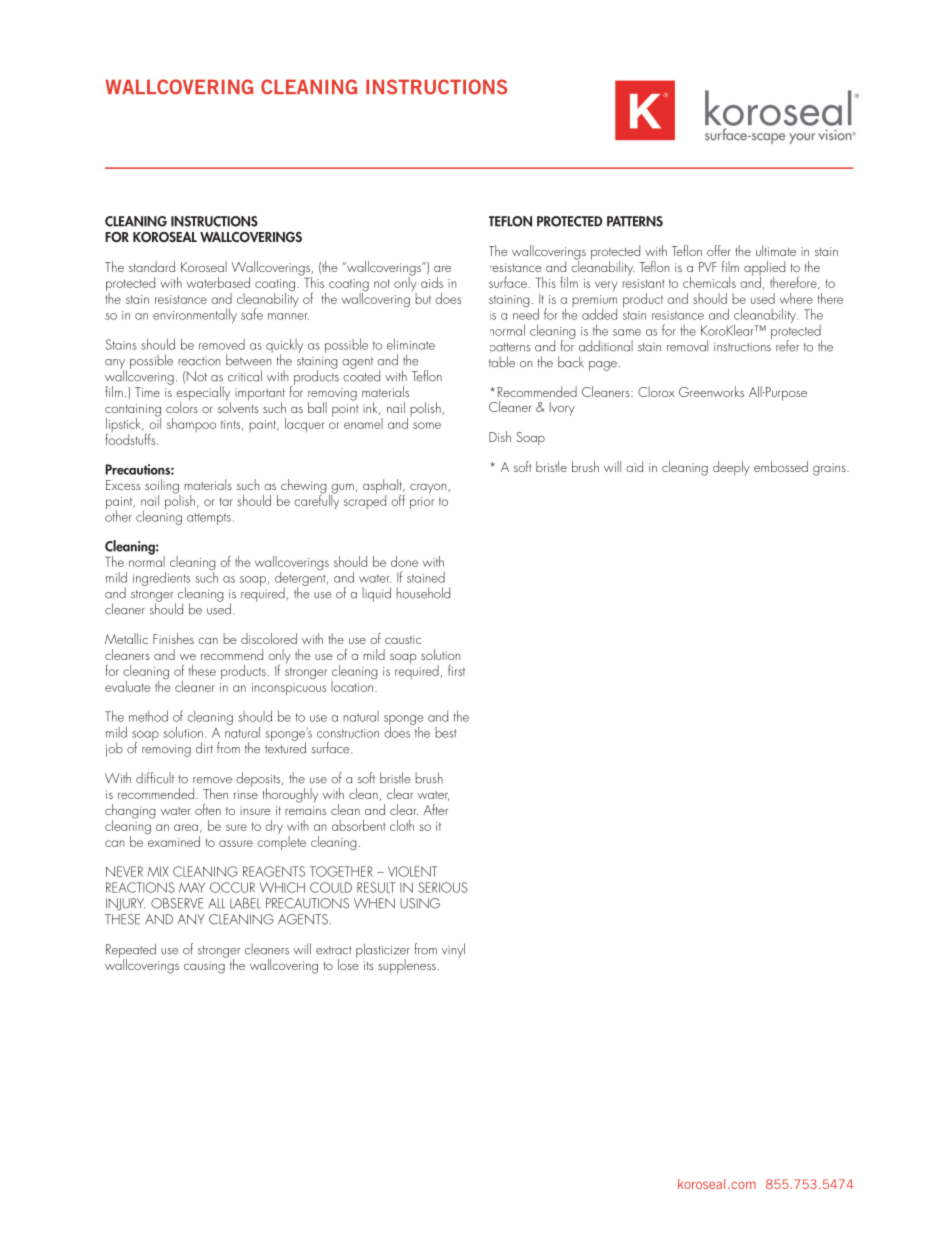  I want to click on applied, so click(764, 269).
